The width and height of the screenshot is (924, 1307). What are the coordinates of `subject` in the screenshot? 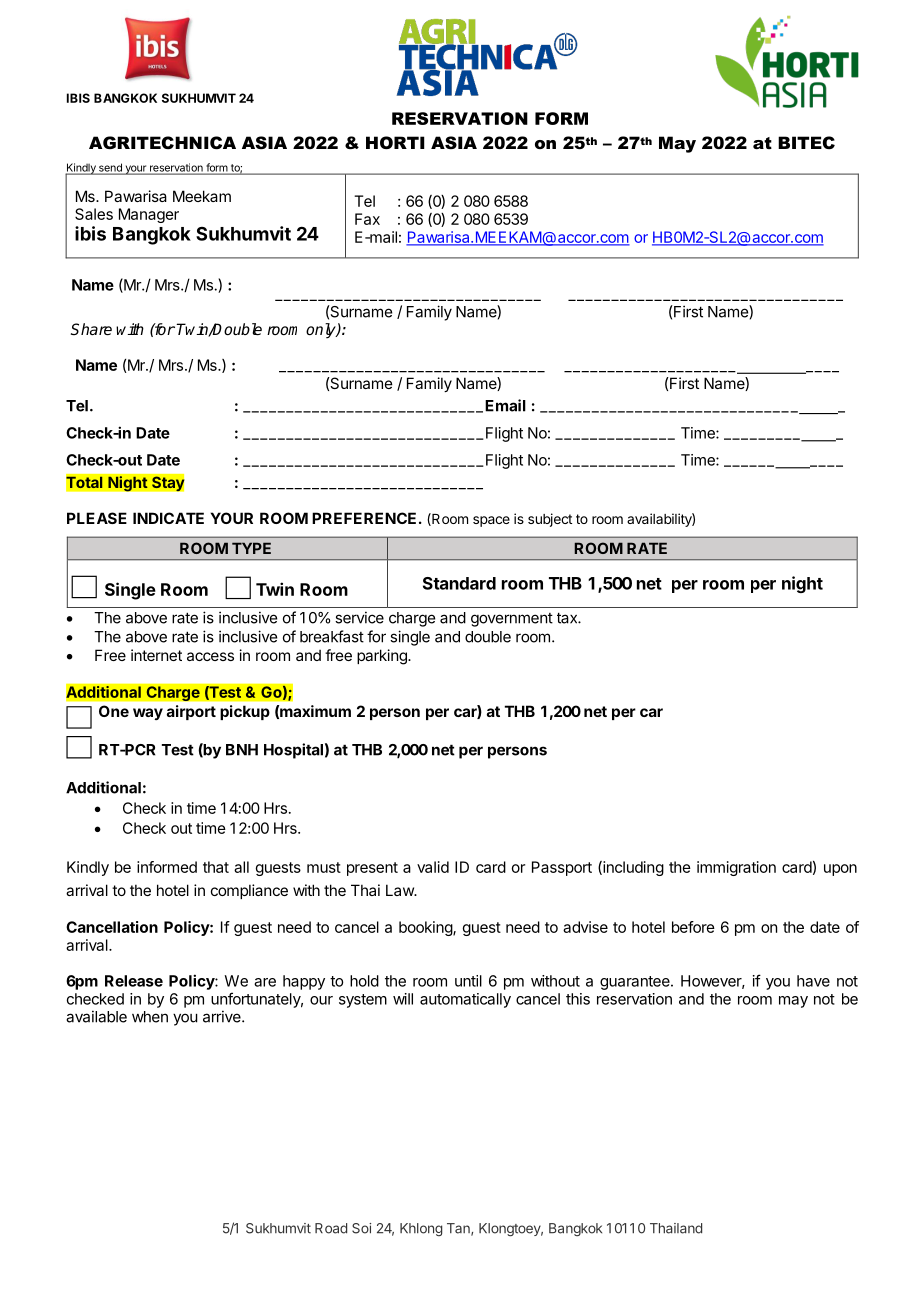 It's located at (550, 520).
